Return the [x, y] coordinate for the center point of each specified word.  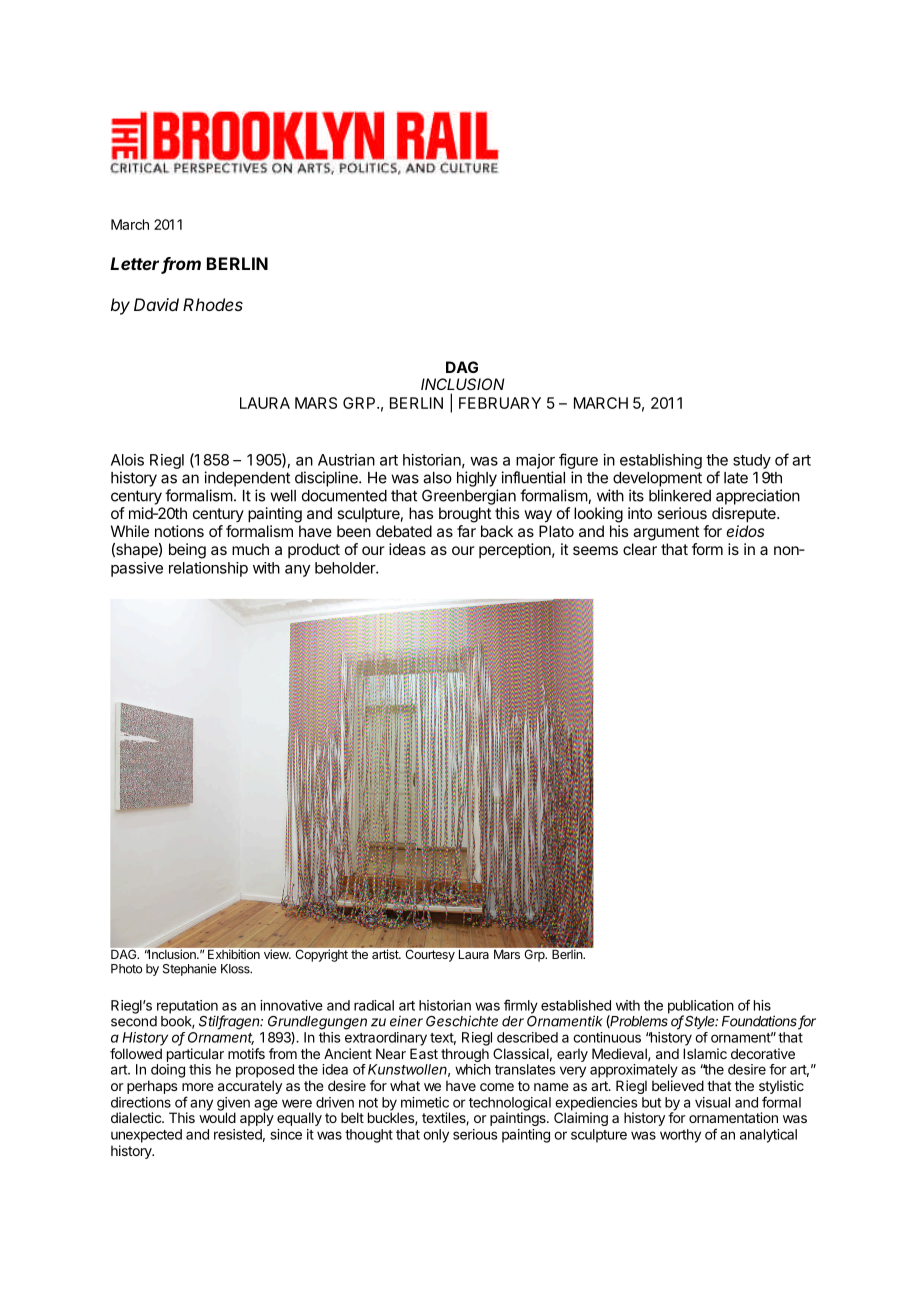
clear [640, 549]
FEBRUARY [500, 403]
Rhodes [213, 304]
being [187, 551]
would [217, 1116]
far [466, 531]
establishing [661, 461]
